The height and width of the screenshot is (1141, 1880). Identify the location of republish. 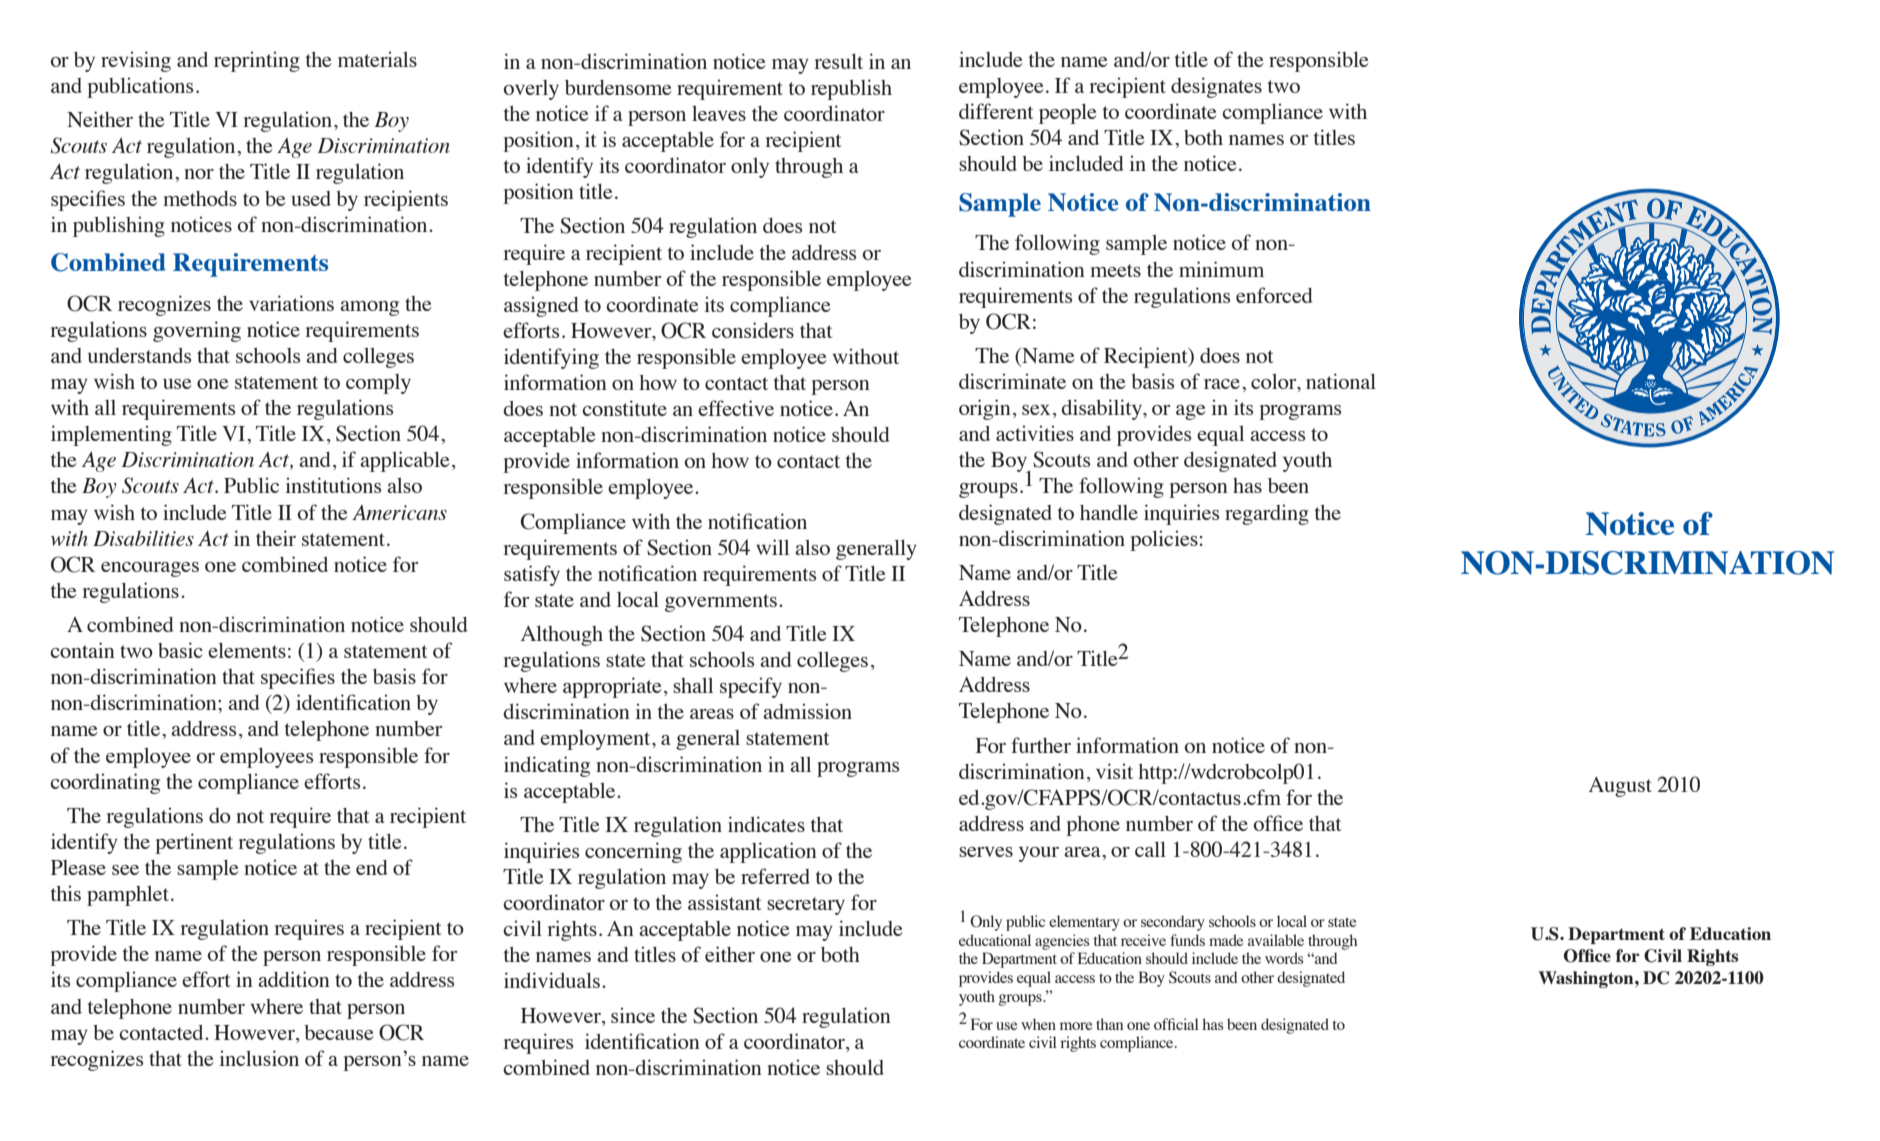
(851, 89).
